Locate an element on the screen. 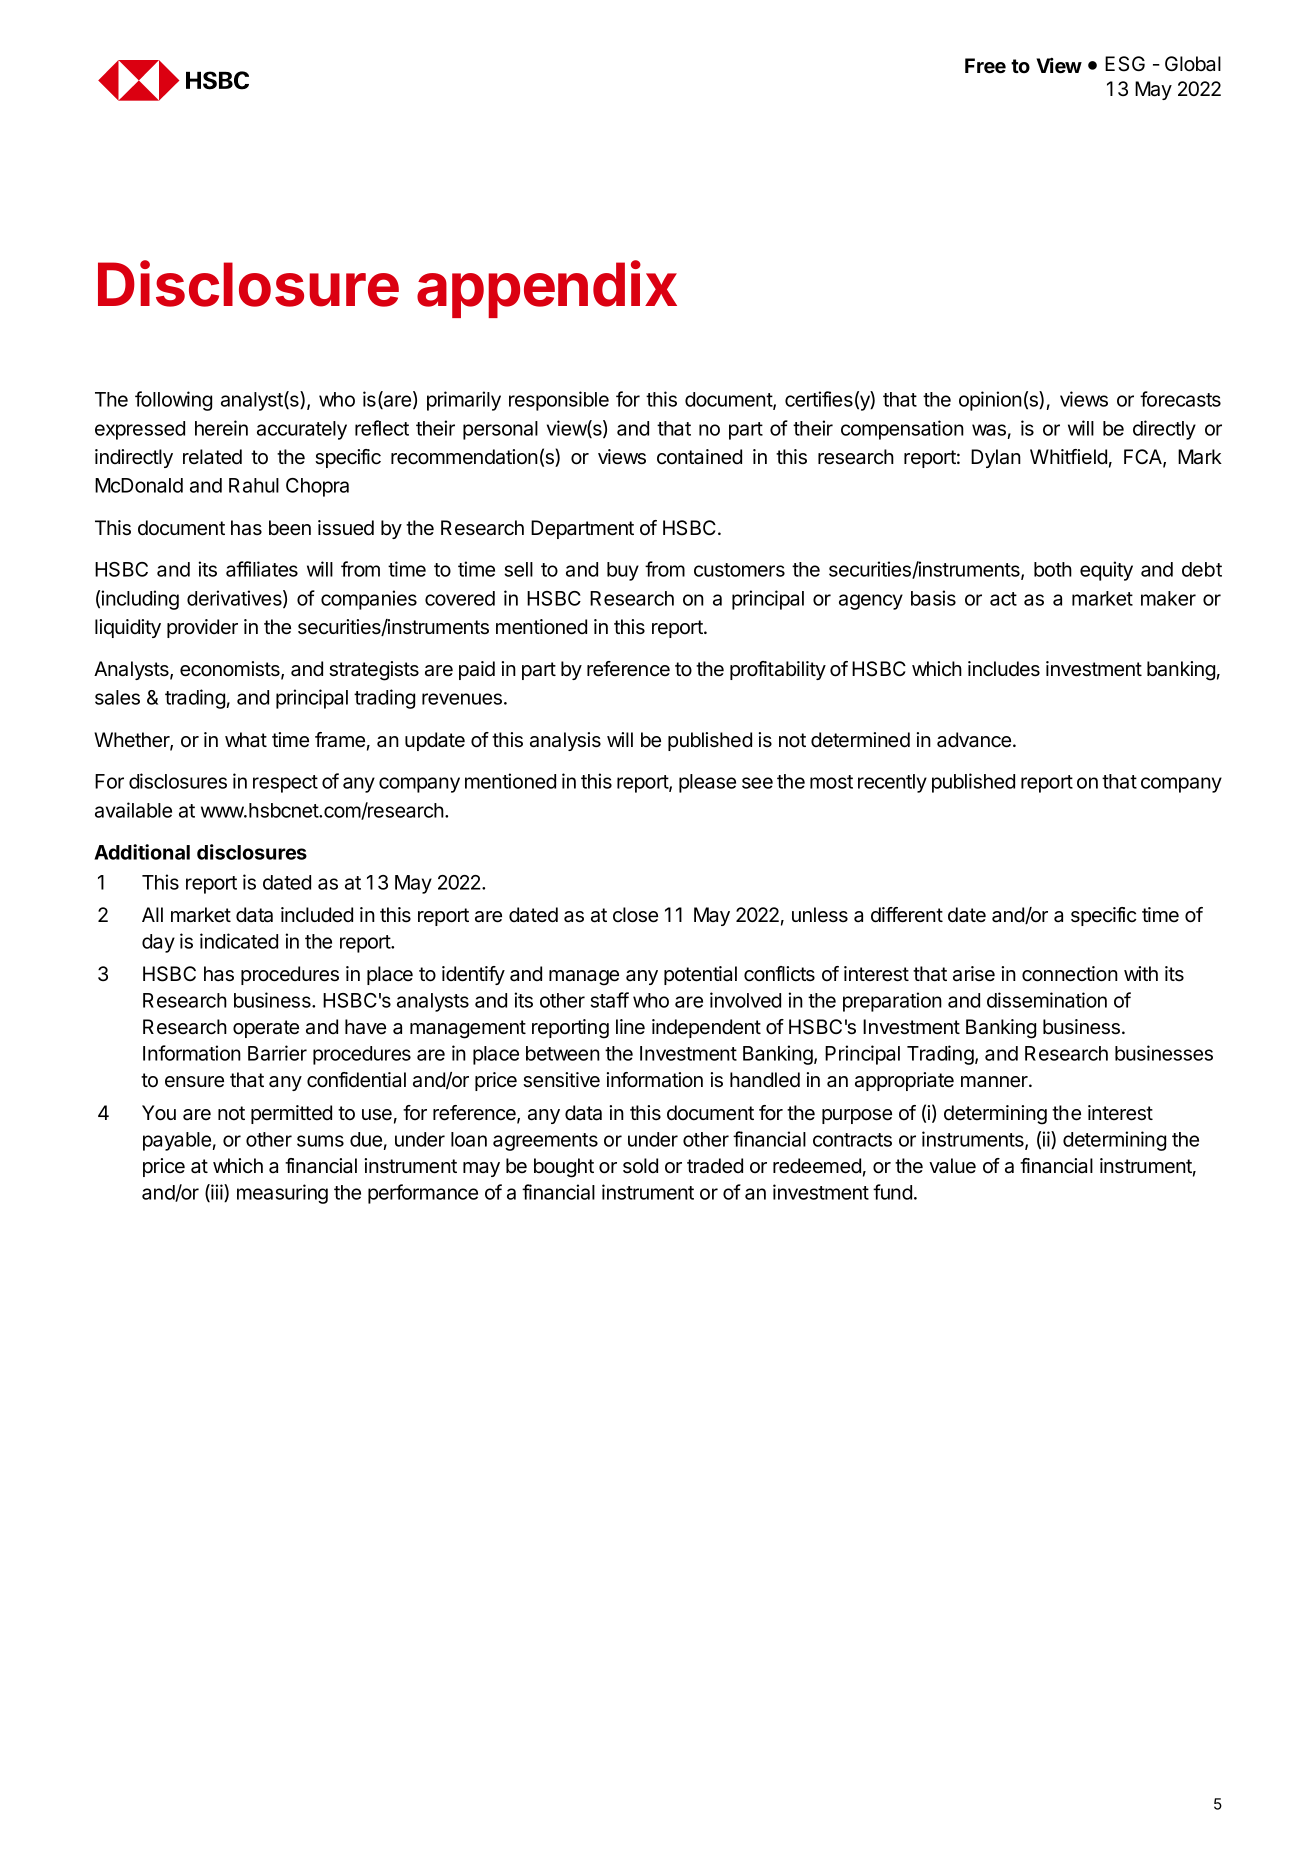 This screenshot has height=1860, width=1315. measuring is located at coordinates (282, 1194).
